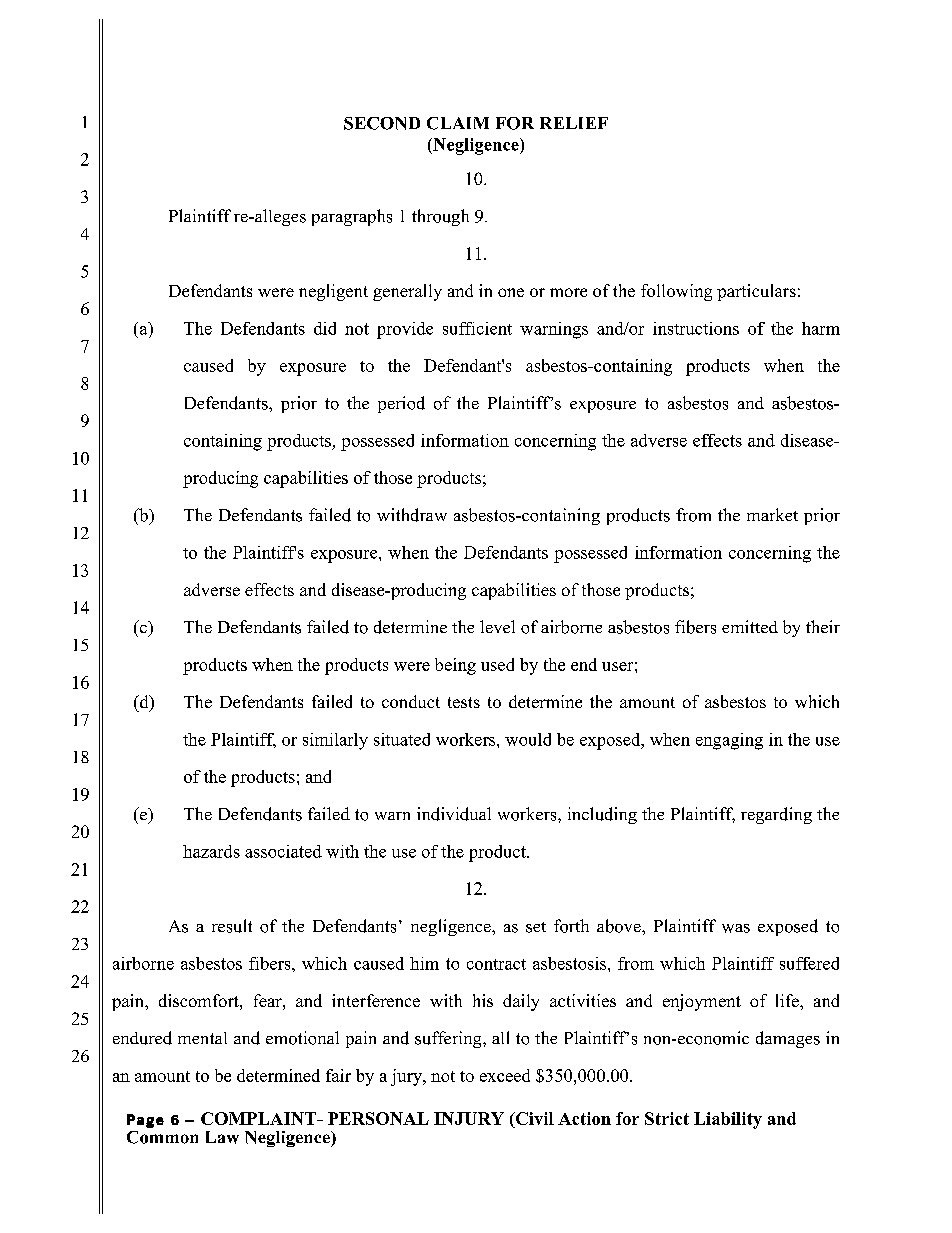 The image size is (952, 1233). Describe the element at coordinates (574, 123) in the page. I see `RELIEF` at that location.
